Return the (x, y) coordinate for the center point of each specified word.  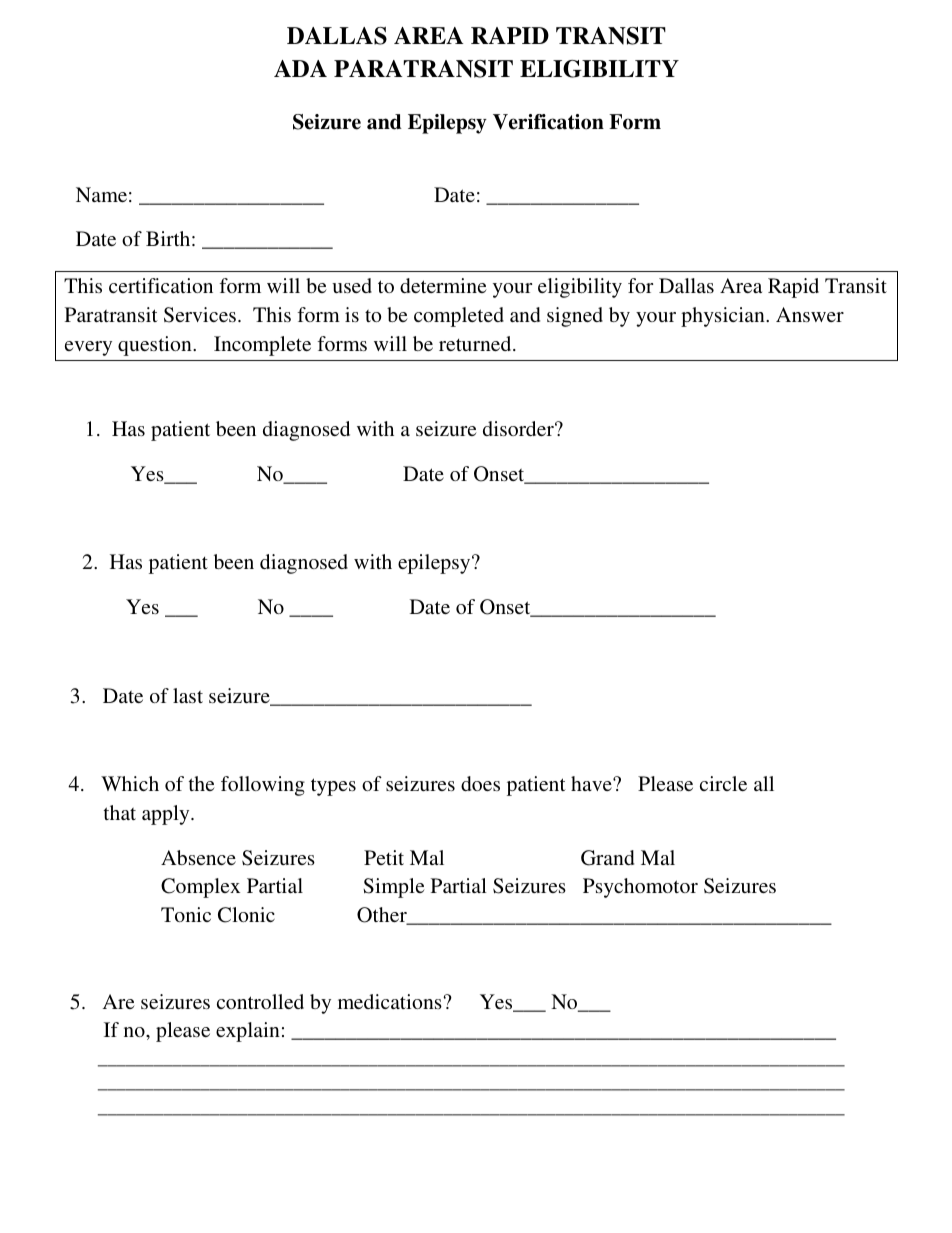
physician (724, 317)
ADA (300, 68)
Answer (810, 314)
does (480, 783)
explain (248, 1032)
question (156, 346)
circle (723, 783)
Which (130, 783)
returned (476, 343)
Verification (548, 122)
